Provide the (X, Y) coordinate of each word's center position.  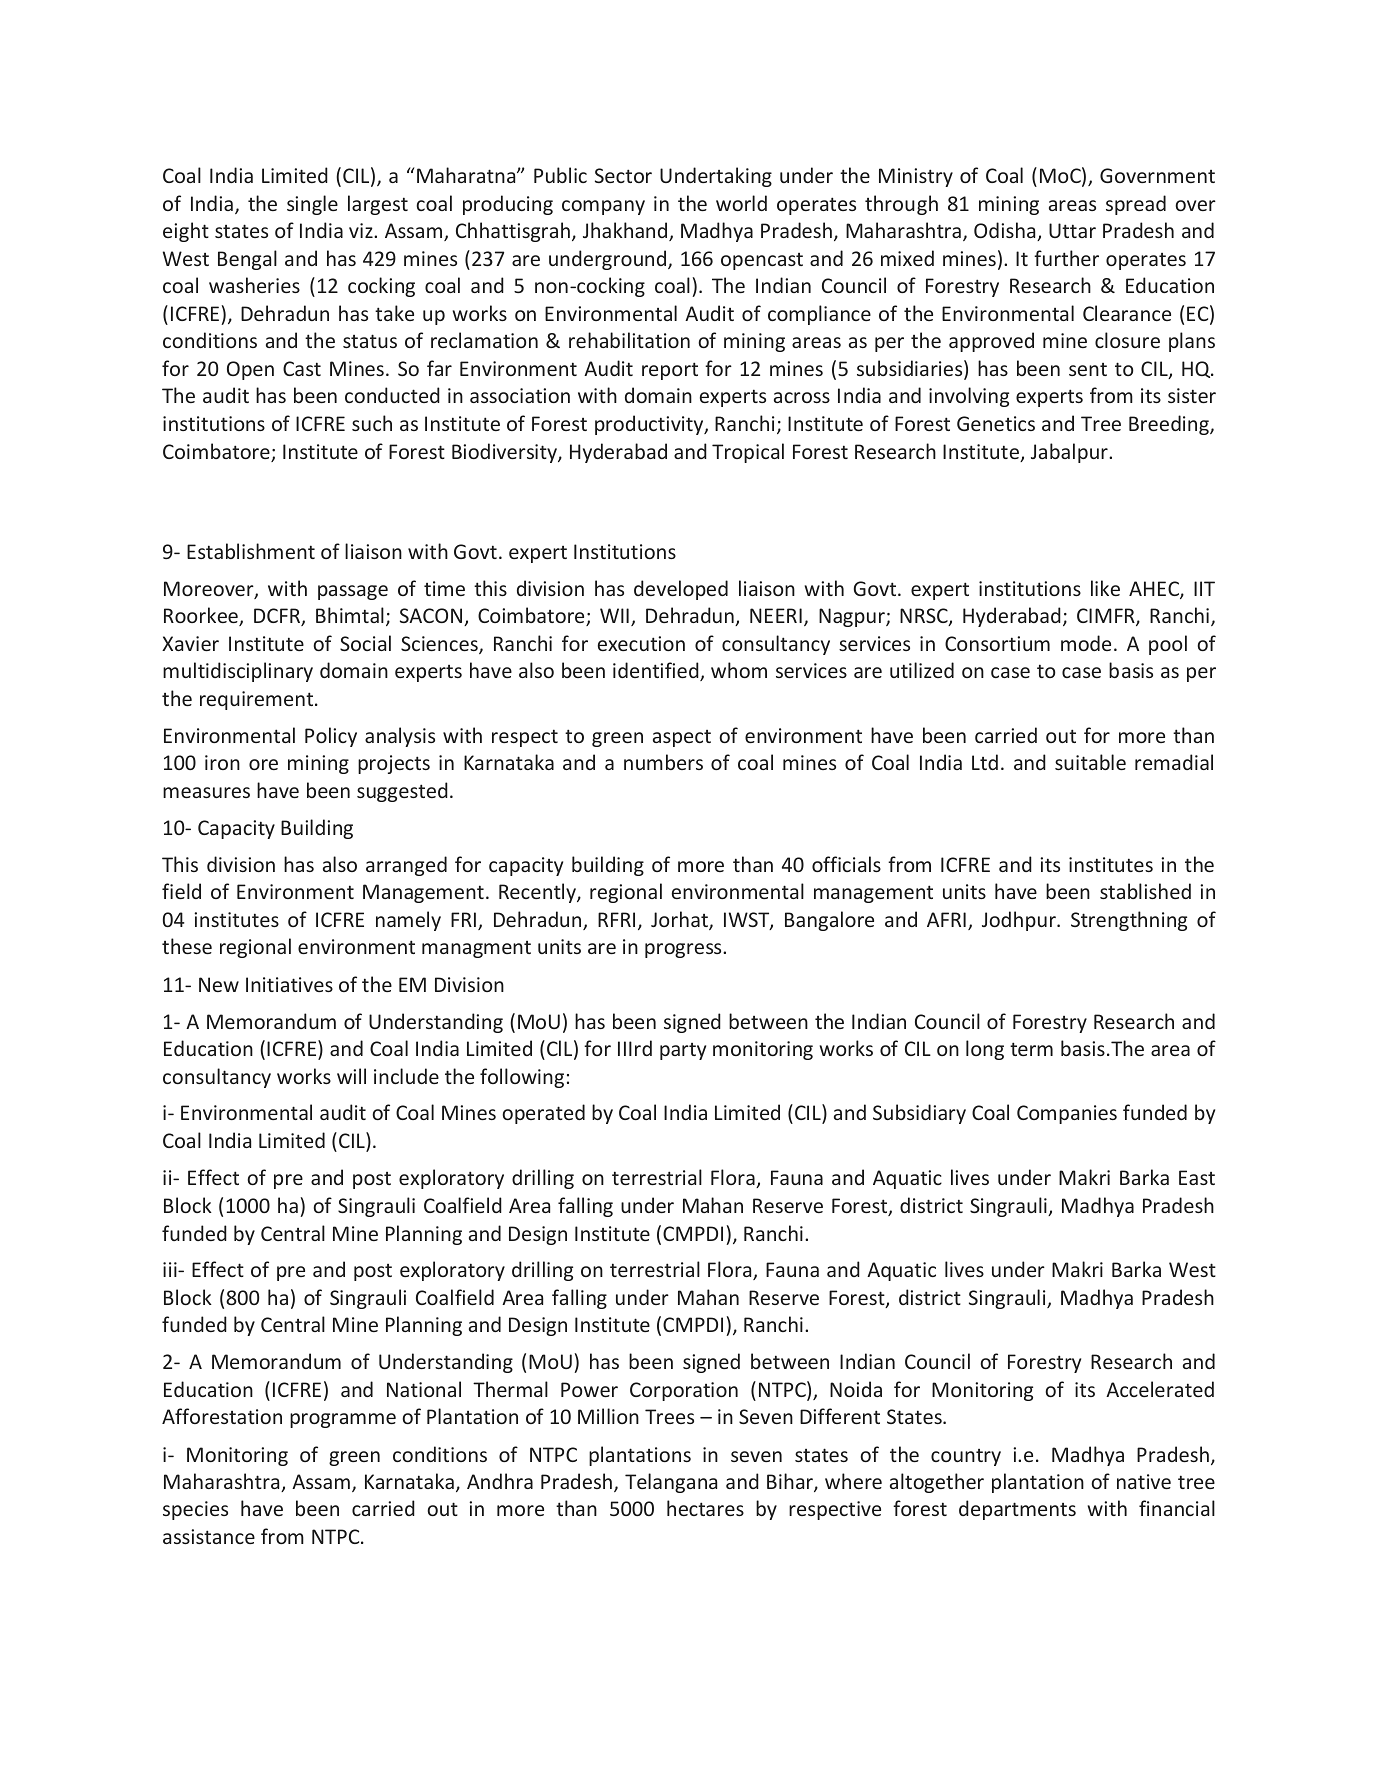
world (741, 203)
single (312, 205)
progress (684, 950)
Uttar (1072, 230)
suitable (1090, 762)
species (195, 1510)
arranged (406, 866)
